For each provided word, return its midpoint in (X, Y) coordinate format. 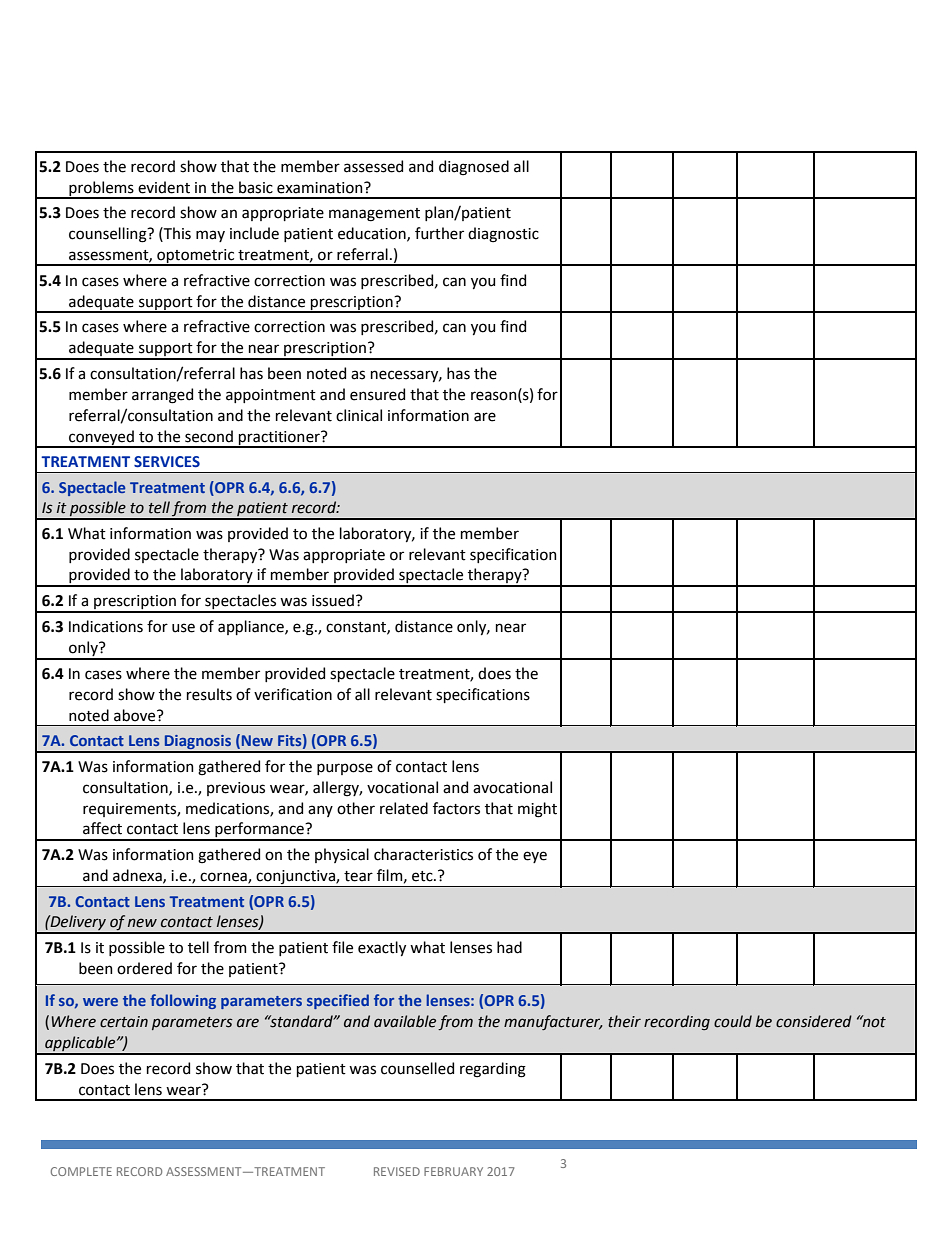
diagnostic (503, 235)
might (537, 810)
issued (333, 600)
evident (164, 187)
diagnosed (474, 168)
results (209, 694)
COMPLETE (81, 1171)
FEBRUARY (453, 1171)
